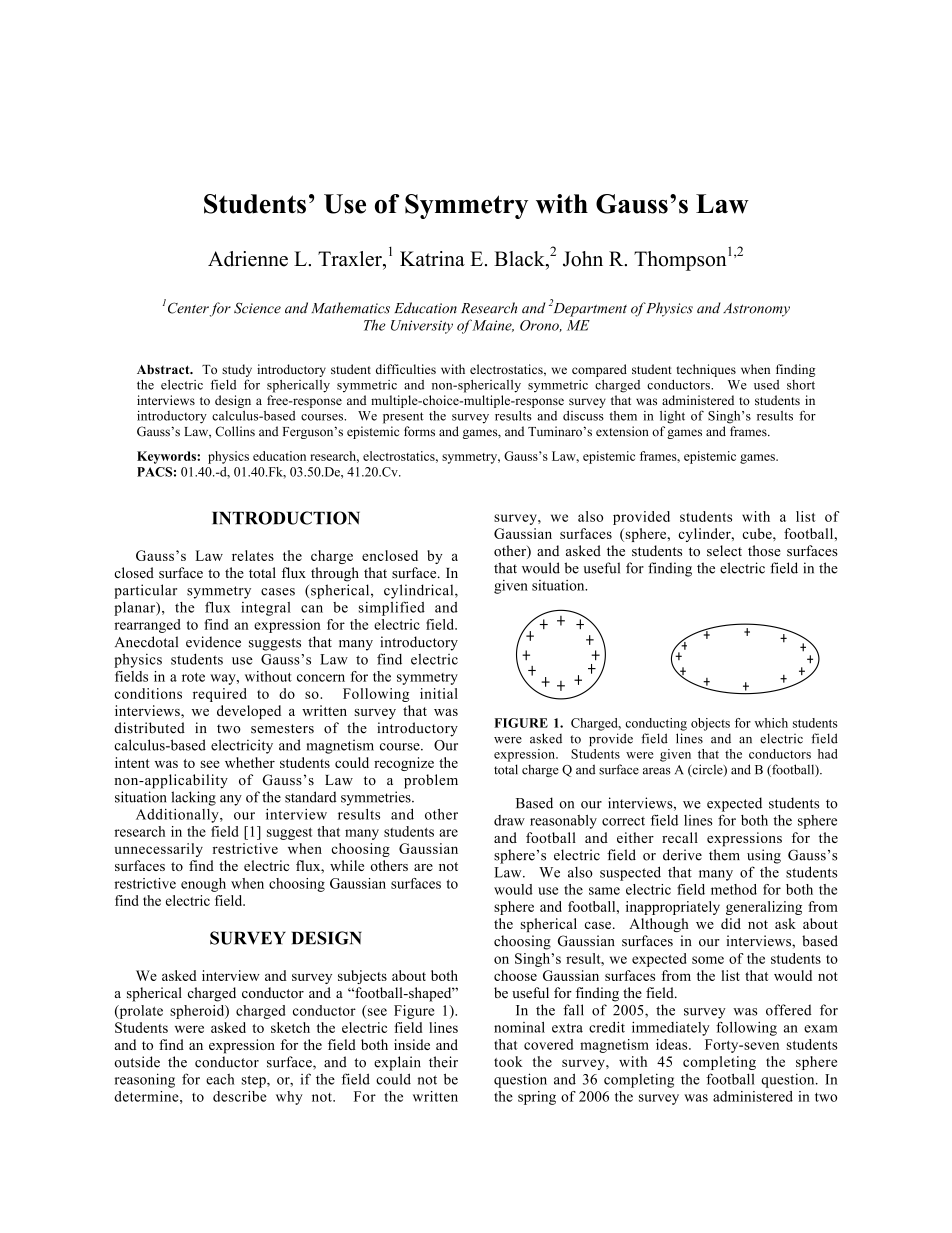 Image resolution: width=952 pixels, height=1233 pixels. What do you see at coordinates (673, 1044) in the document?
I see `ideas` at bounding box center [673, 1044].
